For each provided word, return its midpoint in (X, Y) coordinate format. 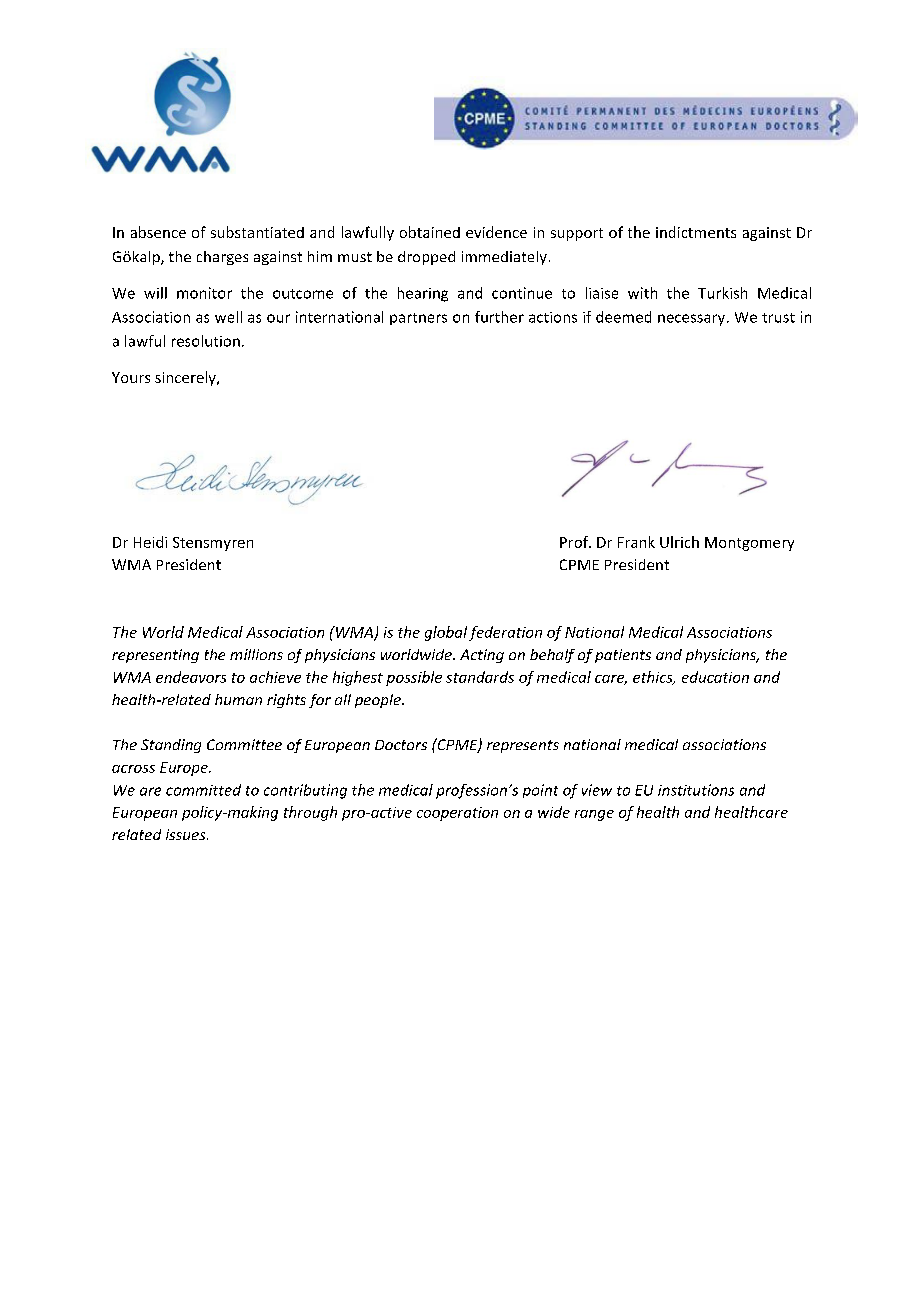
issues (187, 834)
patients (623, 656)
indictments (696, 232)
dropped (426, 258)
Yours (131, 377)
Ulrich (679, 542)
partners (418, 319)
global (446, 633)
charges (222, 258)
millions (256, 654)
